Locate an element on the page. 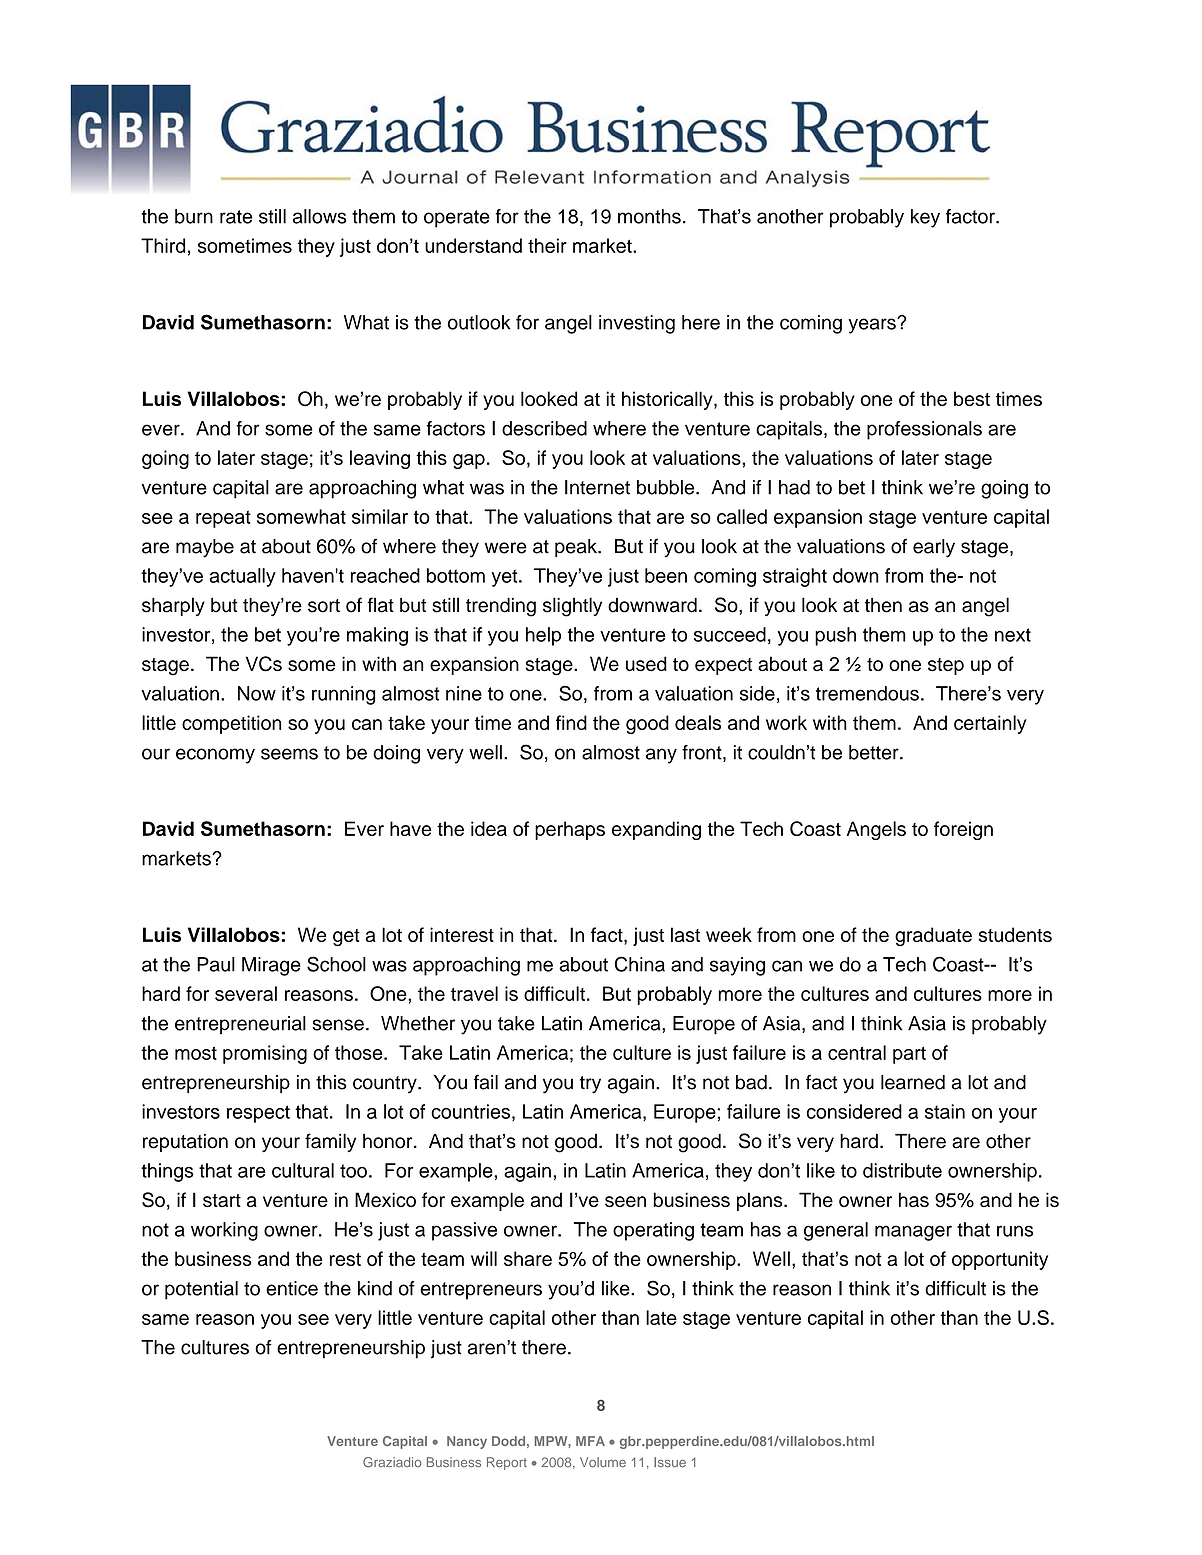 This document has width=1202, height=1555. seems is located at coordinates (289, 754).
